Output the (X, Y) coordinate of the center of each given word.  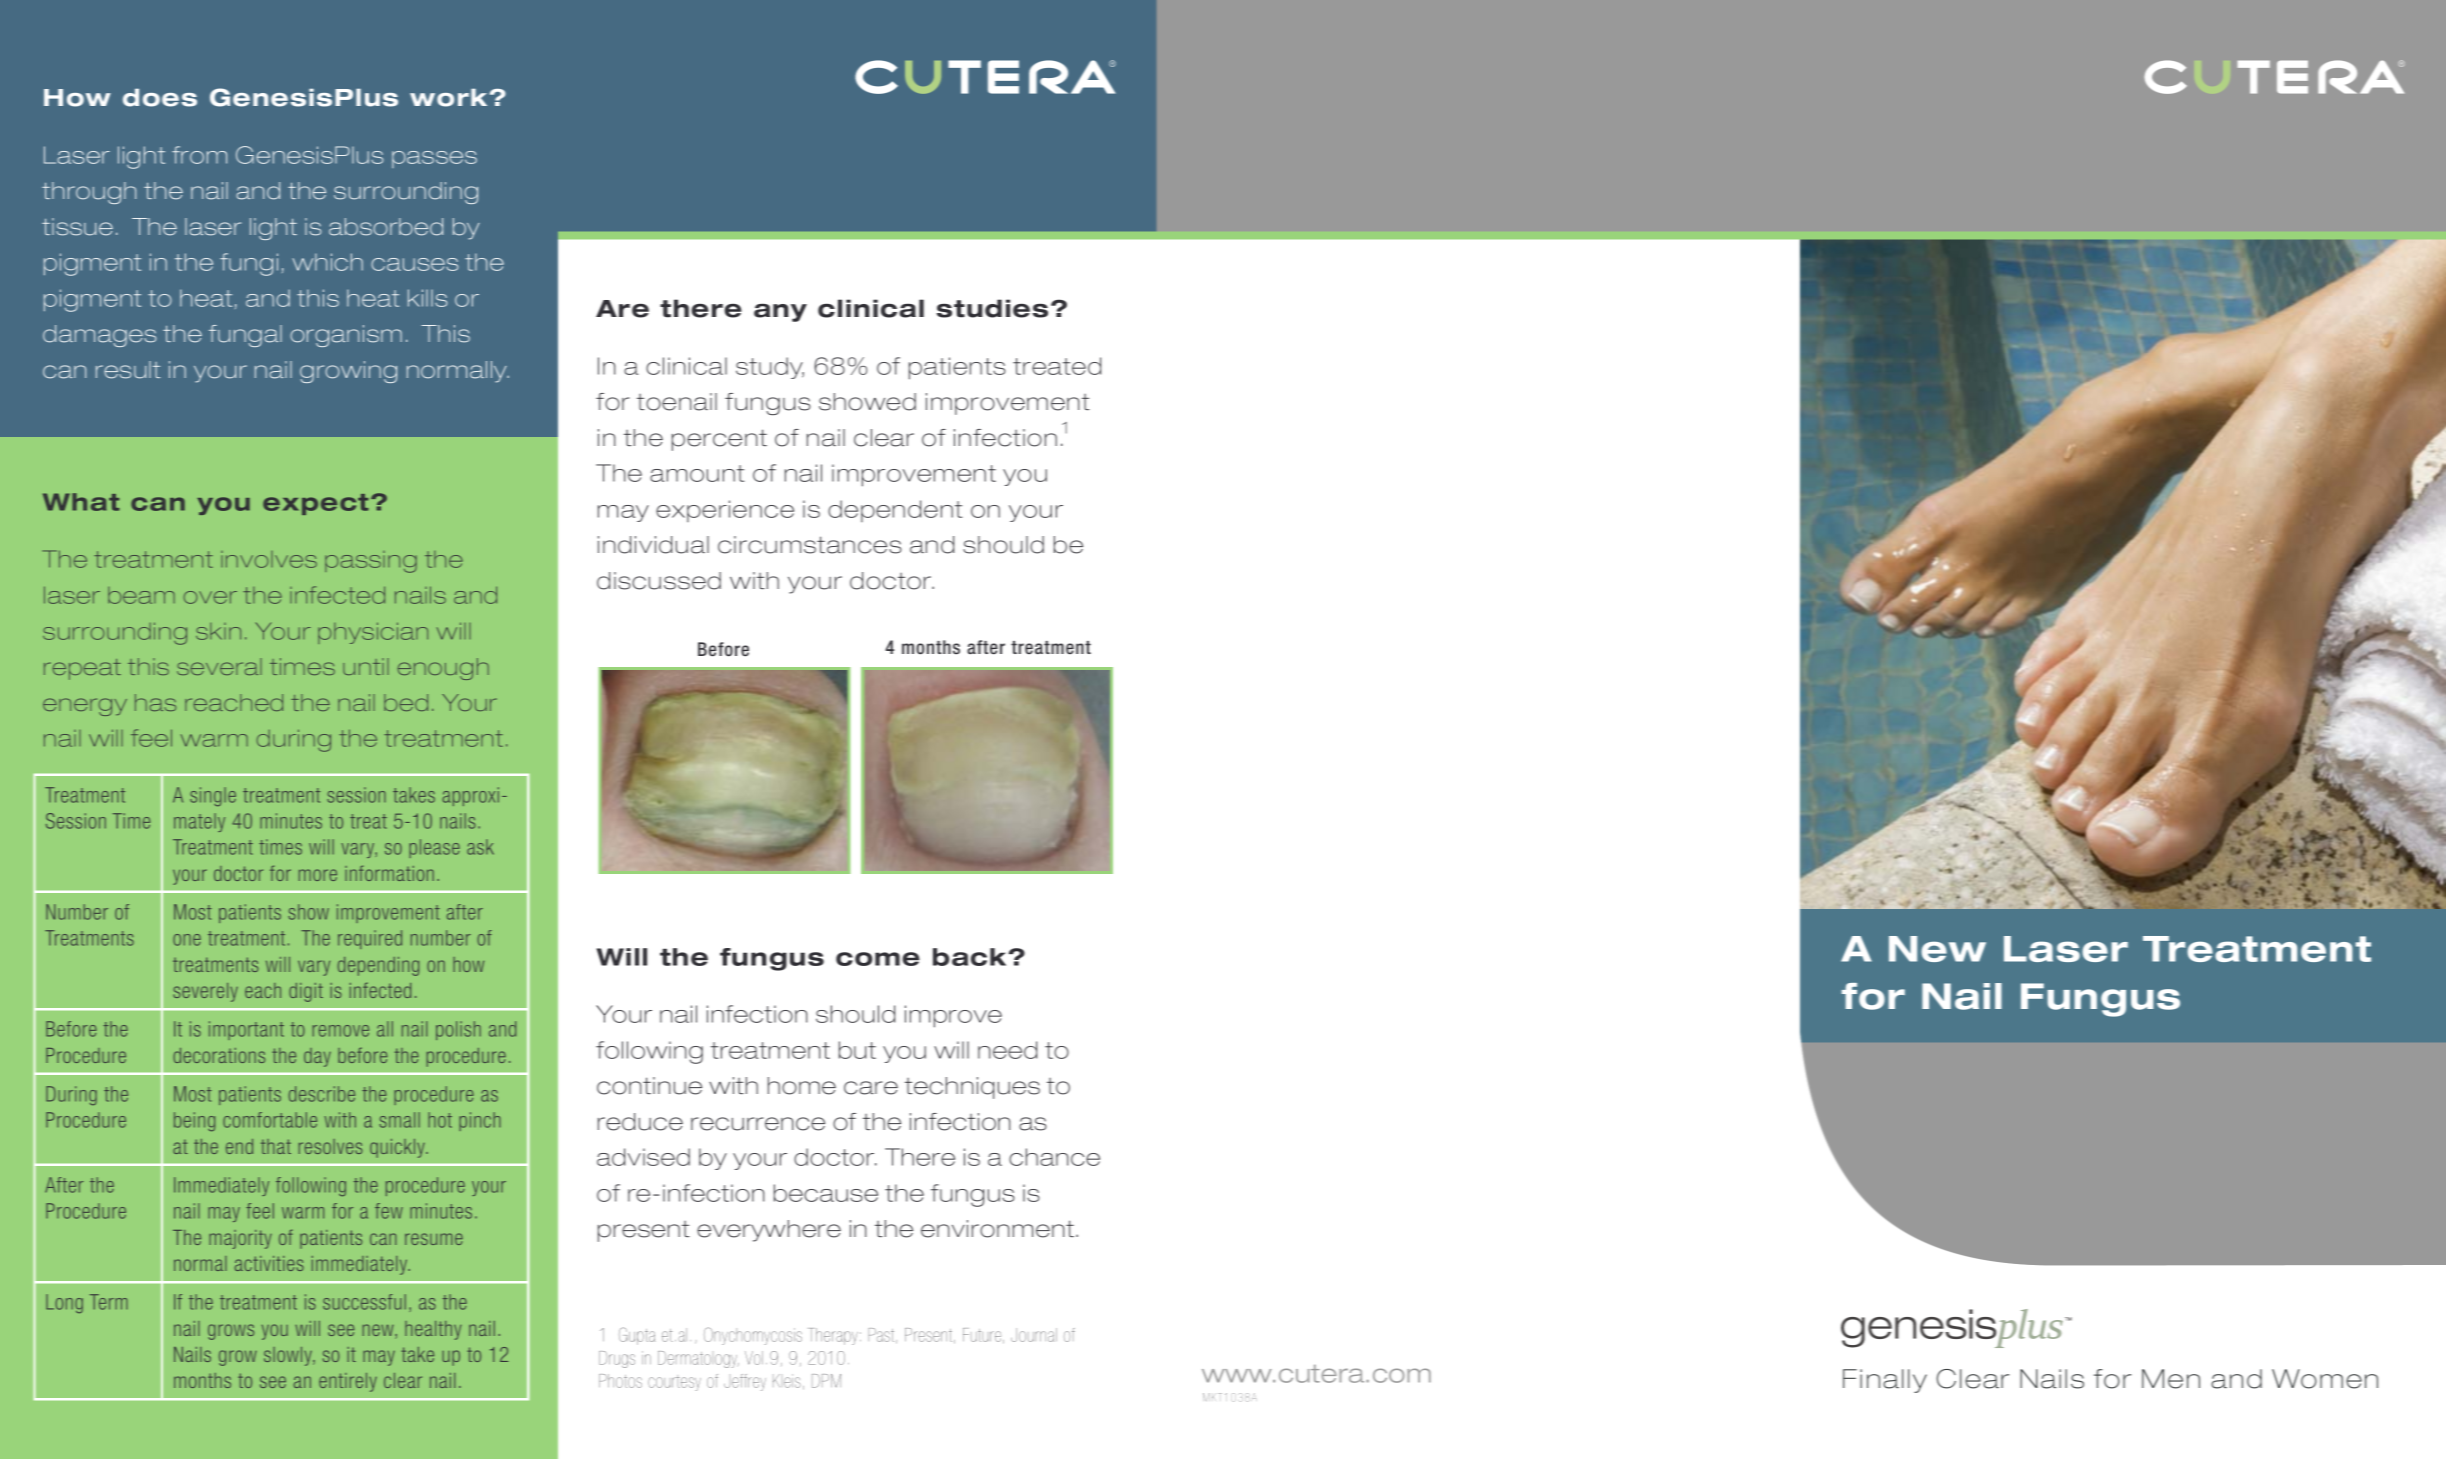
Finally (1885, 1381)
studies (992, 308)
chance (1054, 1157)
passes (434, 159)
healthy (433, 1330)
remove (341, 1031)
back (971, 957)
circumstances (810, 545)
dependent (895, 511)
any (780, 312)
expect (316, 504)
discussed (659, 581)
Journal (1034, 1335)
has (155, 702)
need (1007, 1050)
